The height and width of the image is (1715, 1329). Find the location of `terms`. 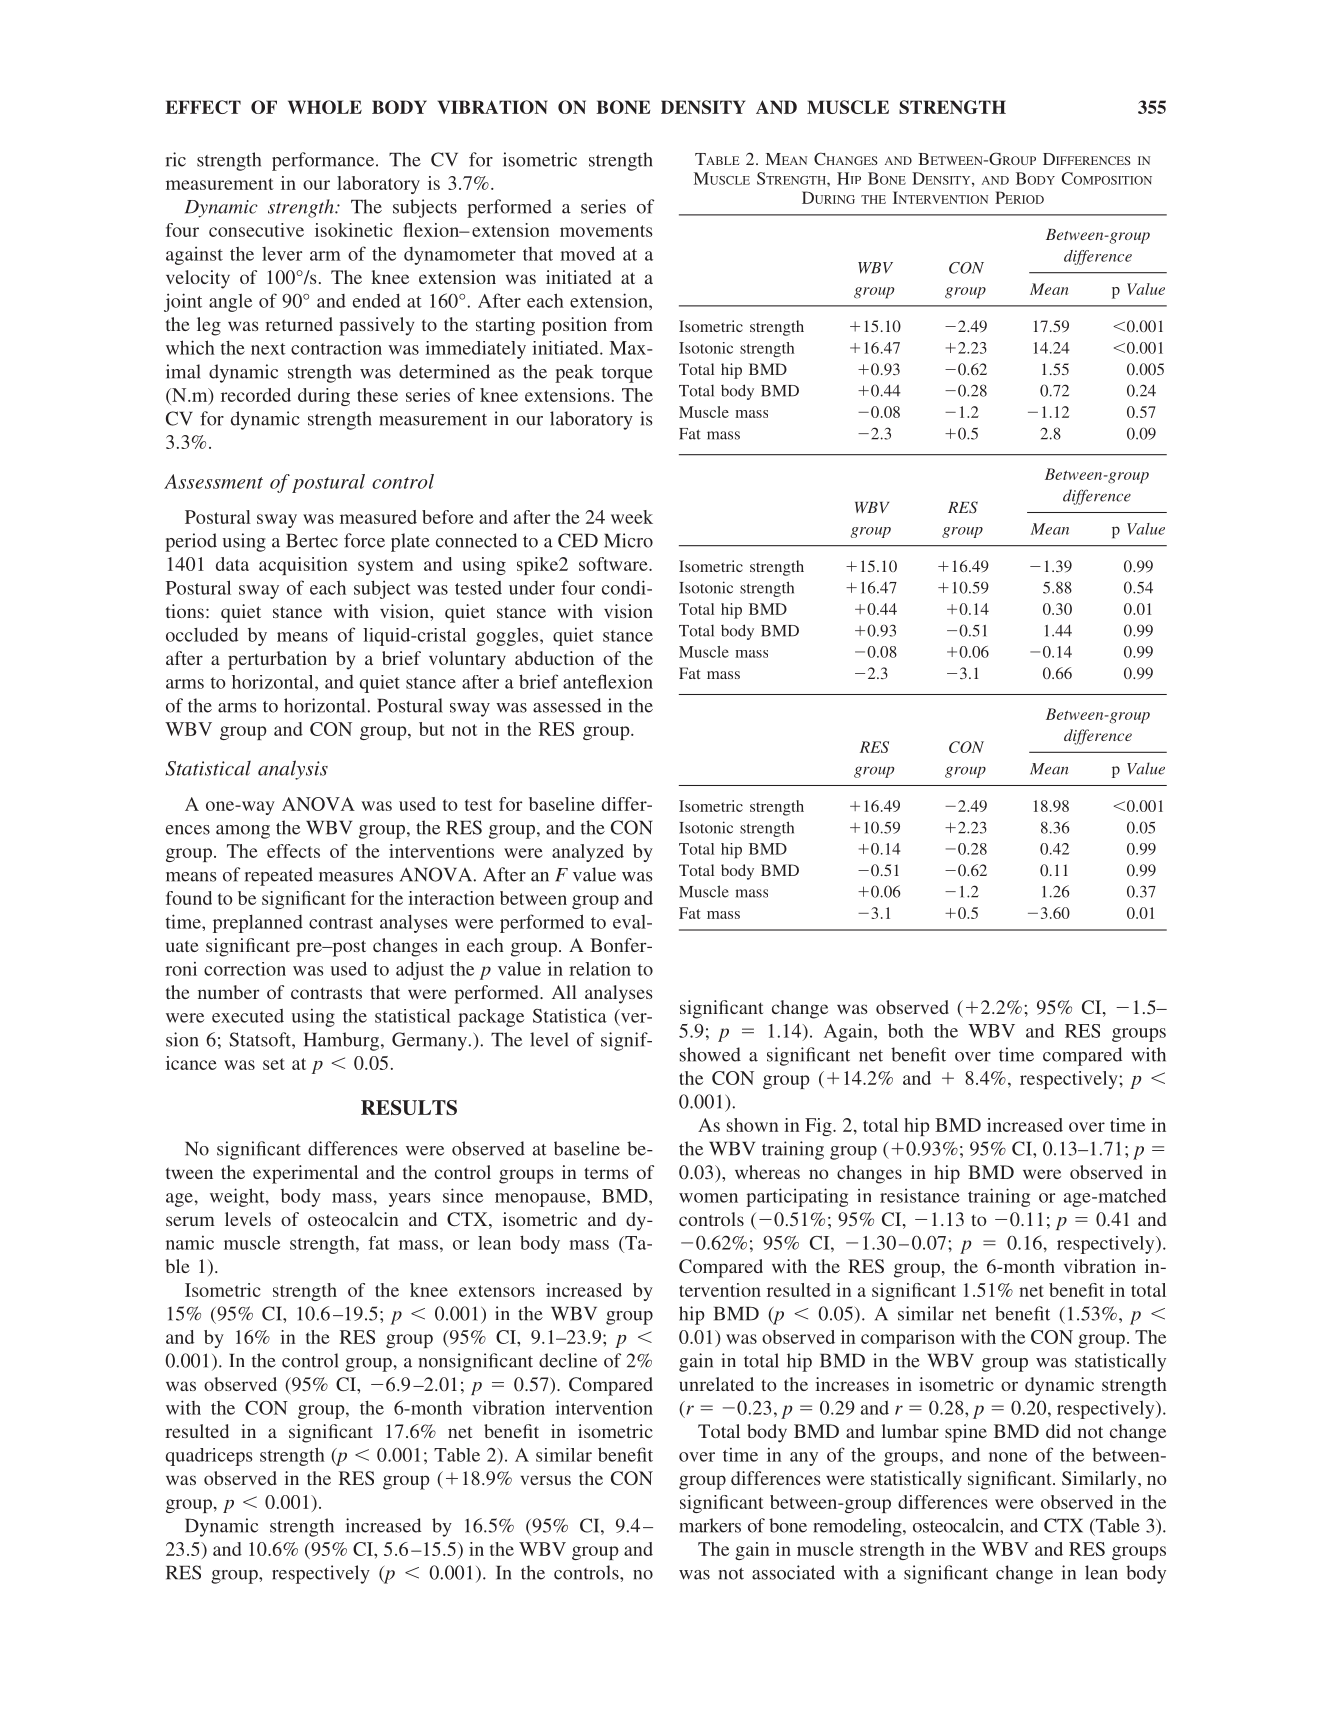

terms is located at coordinates (606, 1173).
